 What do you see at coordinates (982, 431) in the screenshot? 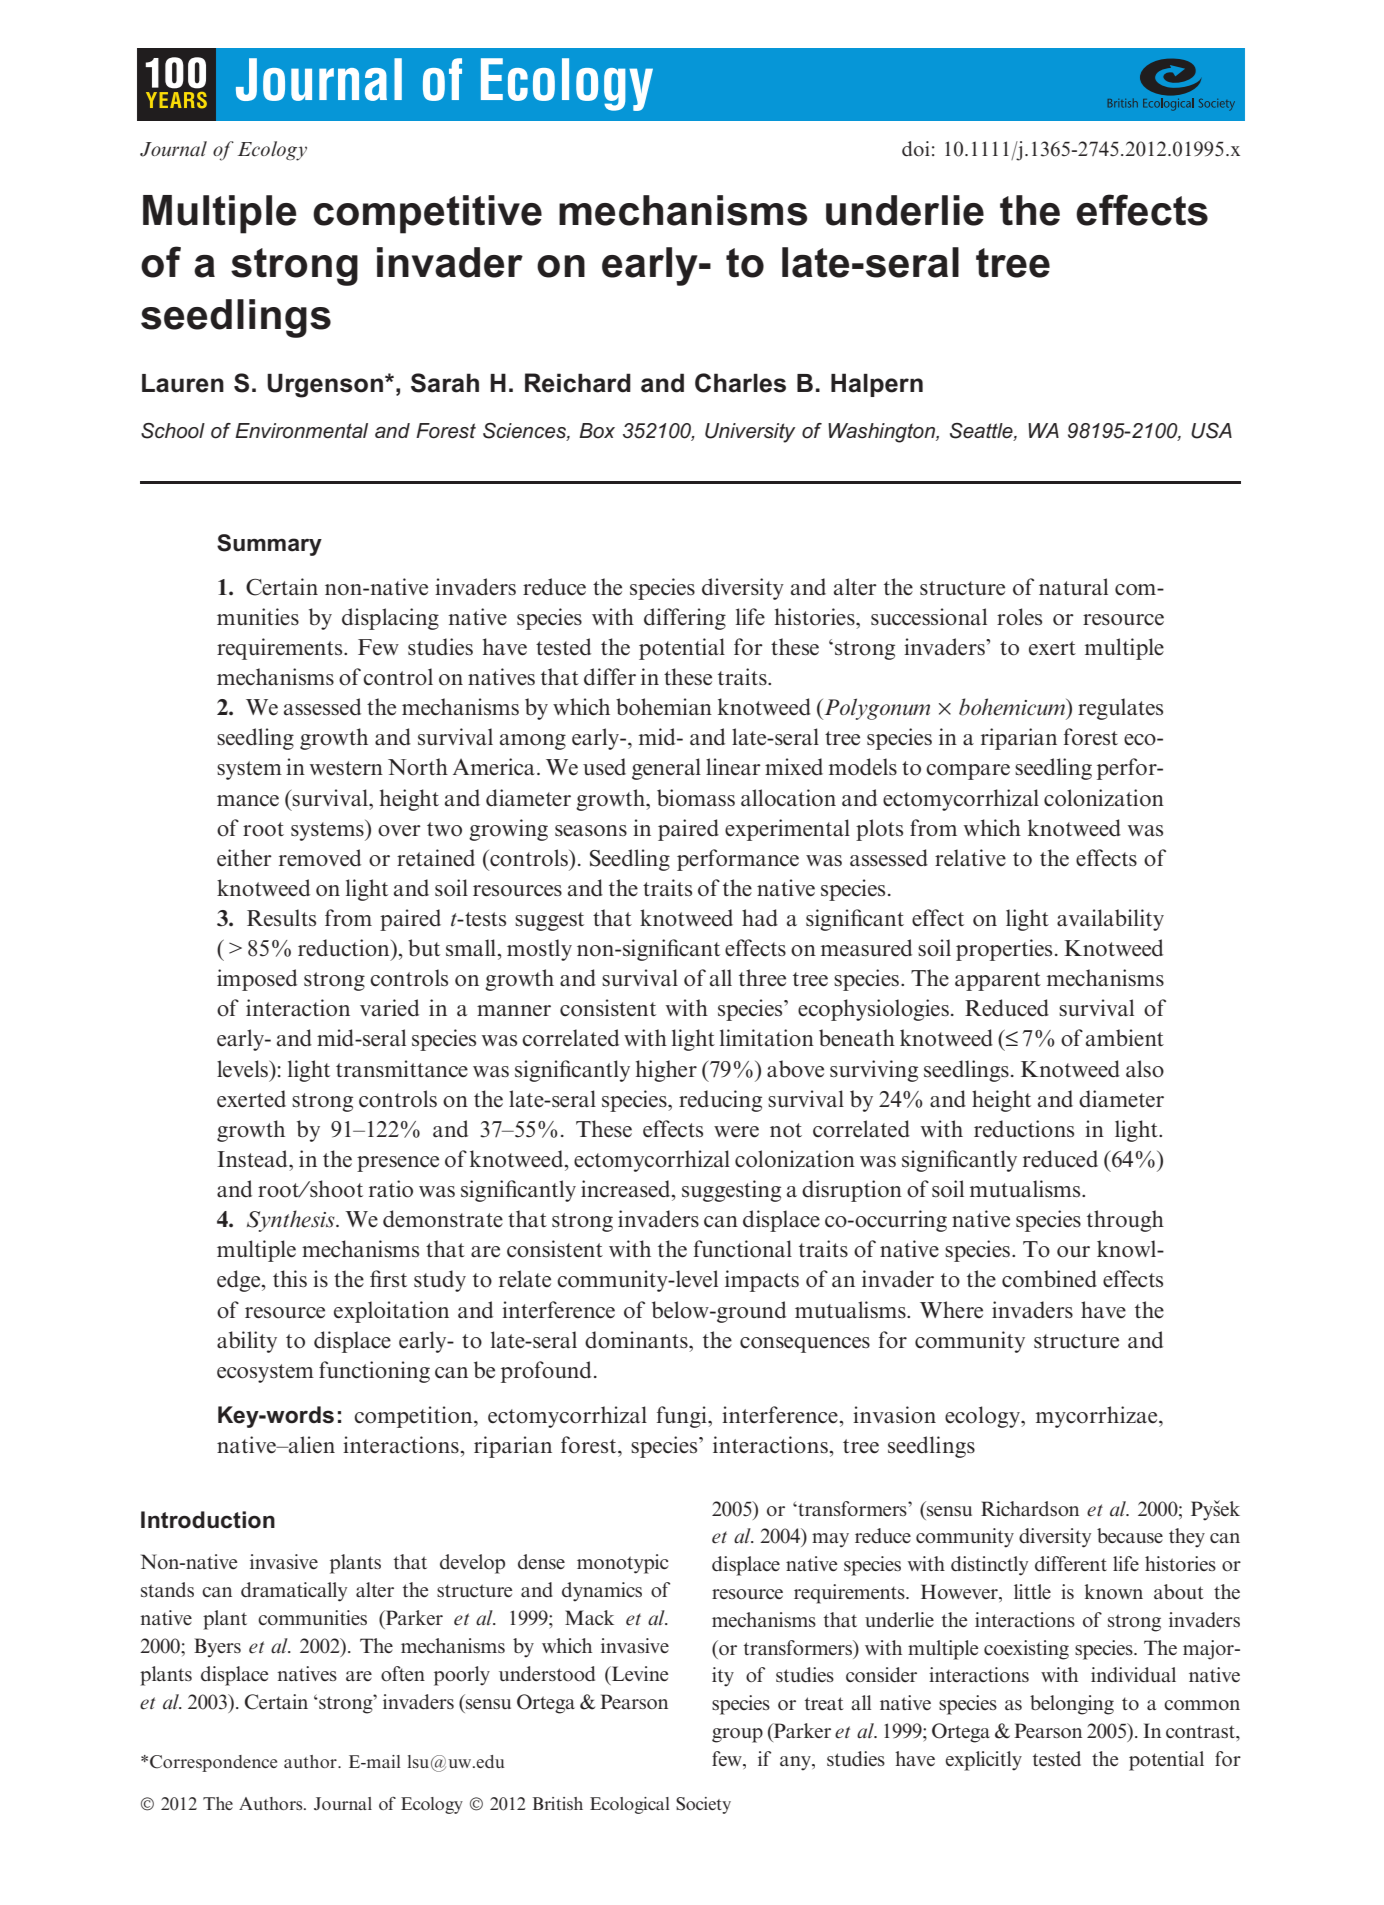
I see `Seattle` at bounding box center [982, 431].
